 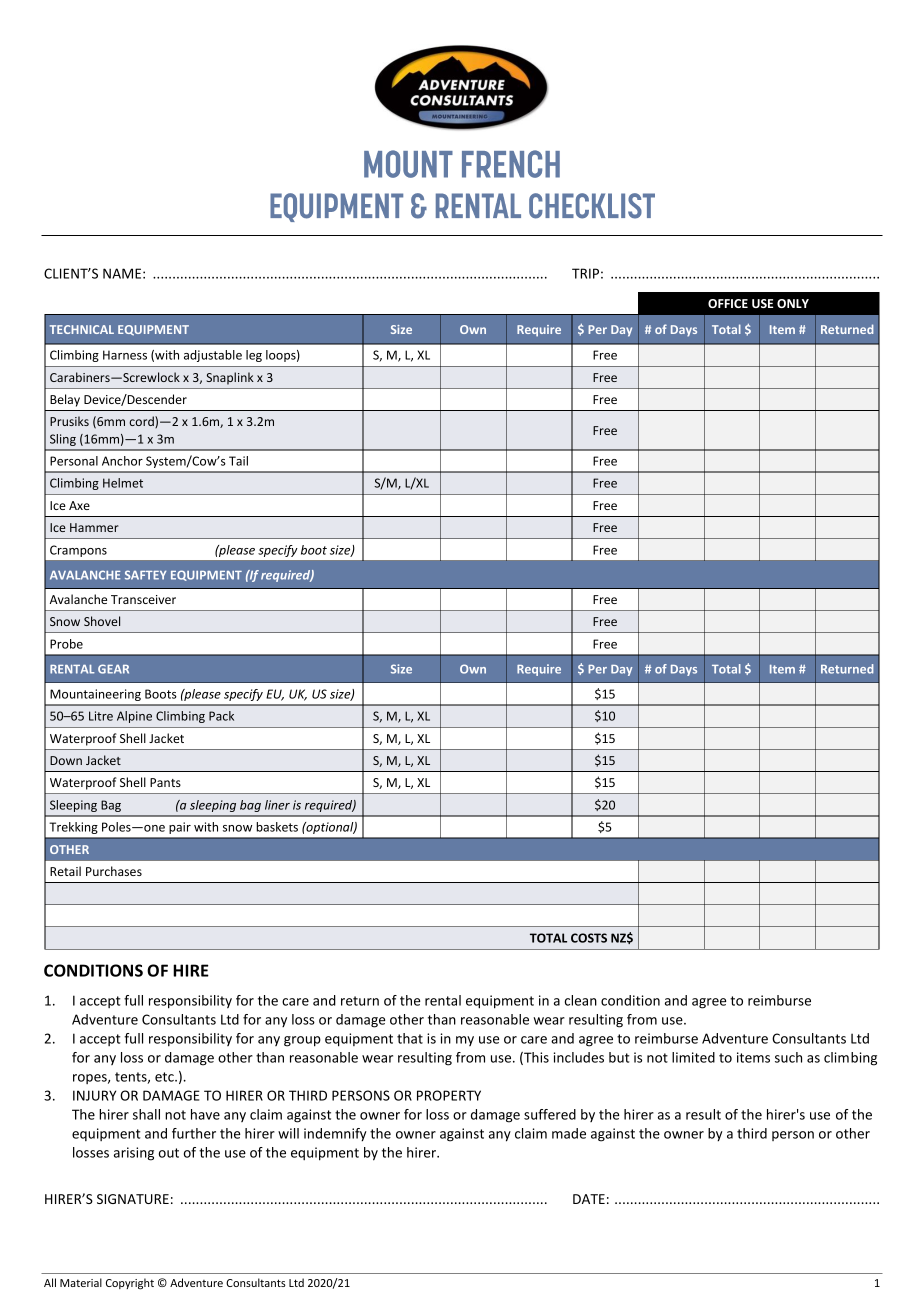 I want to click on COSTS, so click(x=589, y=938).
